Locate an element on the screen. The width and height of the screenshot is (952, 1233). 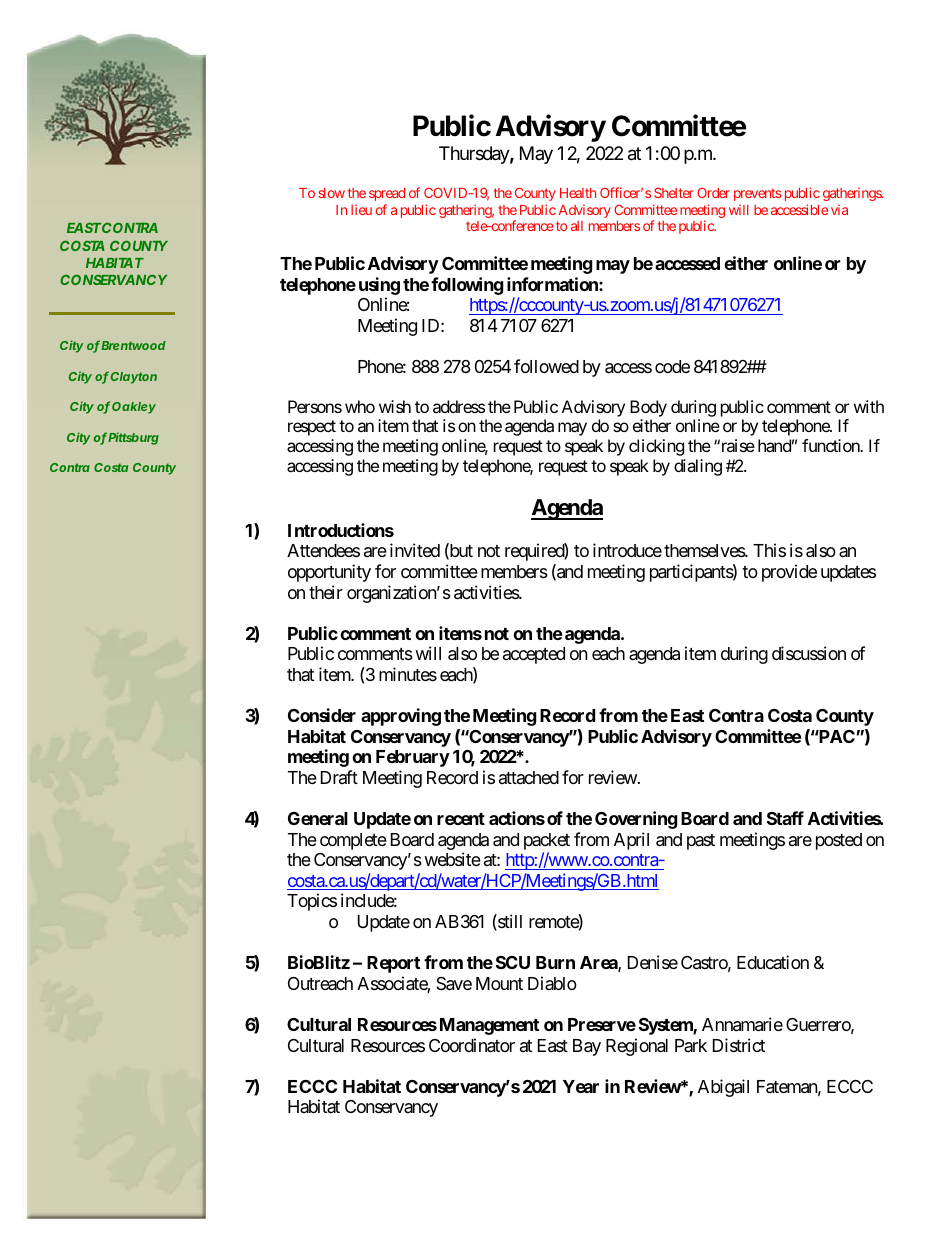
with is located at coordinates (869, 406).
